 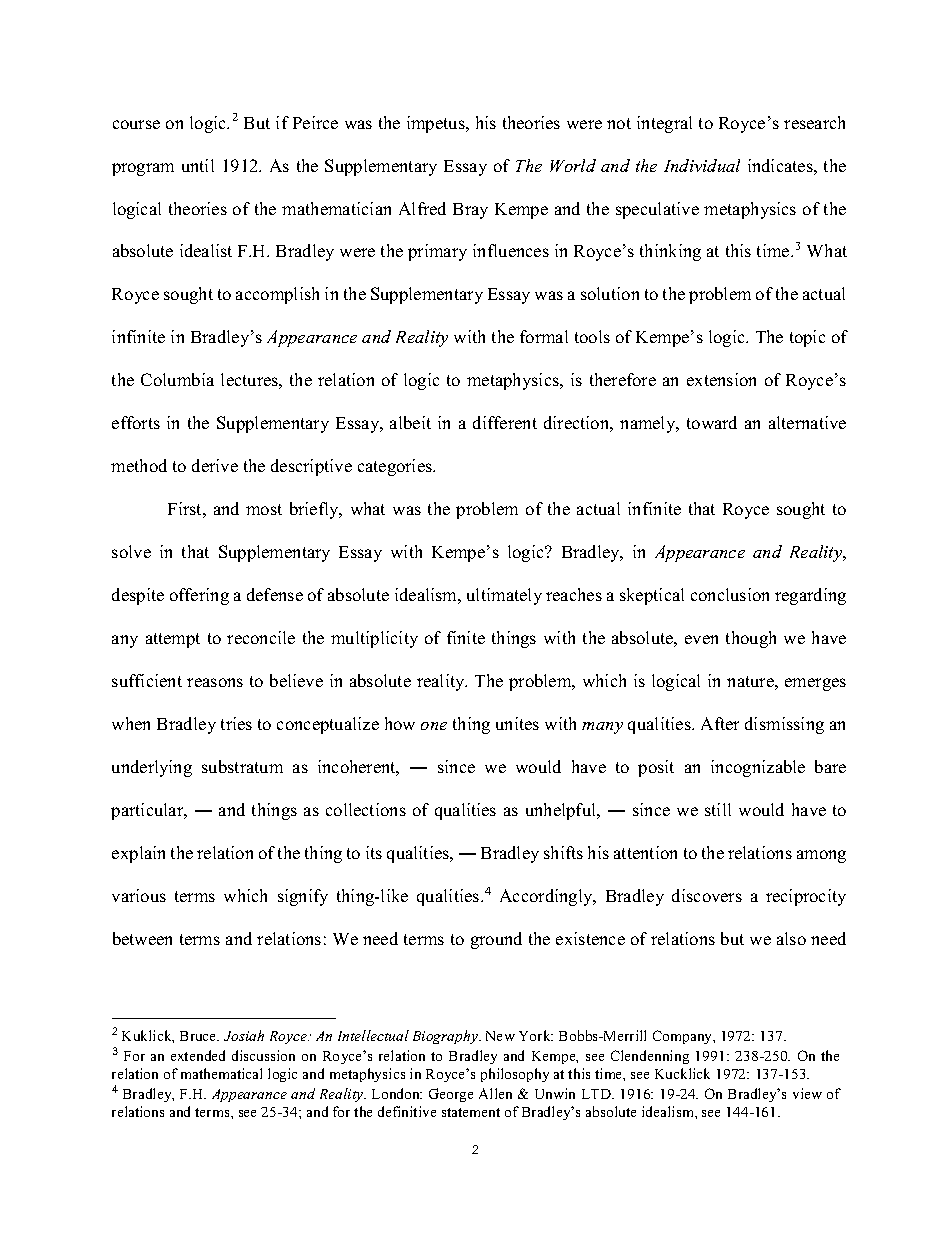 What do you see at coordinates (712, 422) in the screenshot?
I see `toward` at bounding box center [712, 422].
